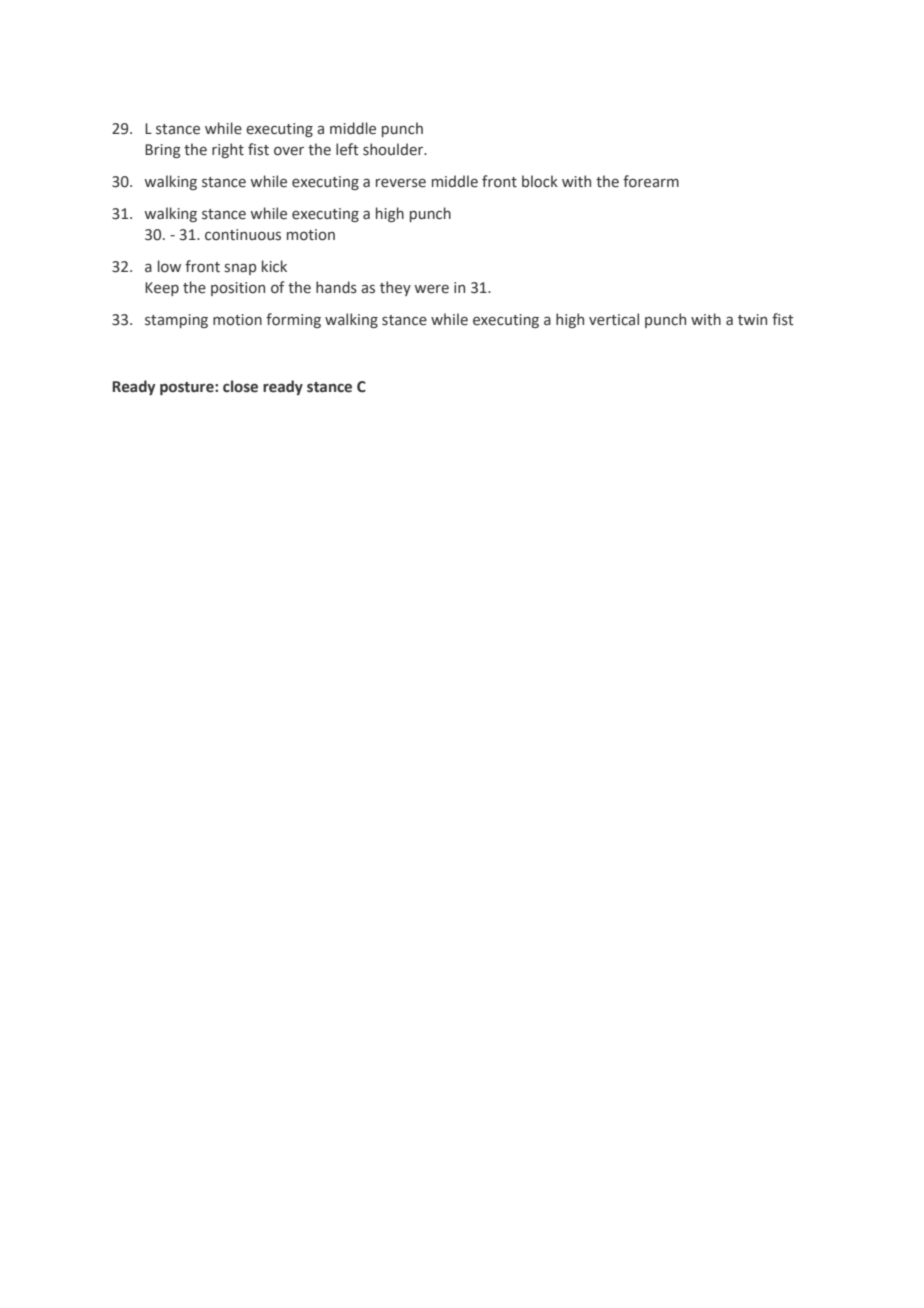 The height and width of the screenshot is (1308, 924). I want to click on shoulder, so click(394, 149).
